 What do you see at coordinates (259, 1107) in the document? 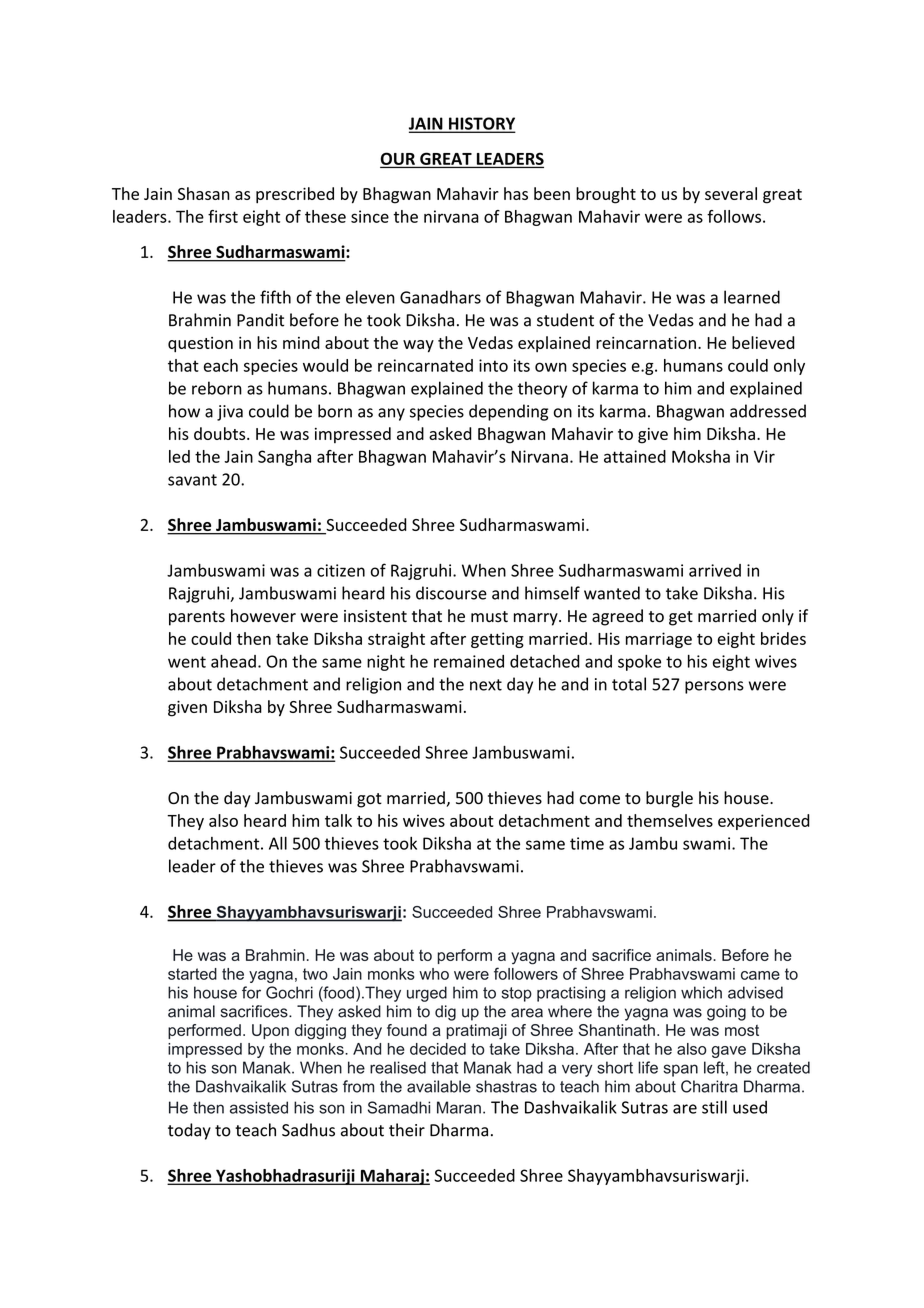
I see `assisted` at bounding box center [259, 1107].
